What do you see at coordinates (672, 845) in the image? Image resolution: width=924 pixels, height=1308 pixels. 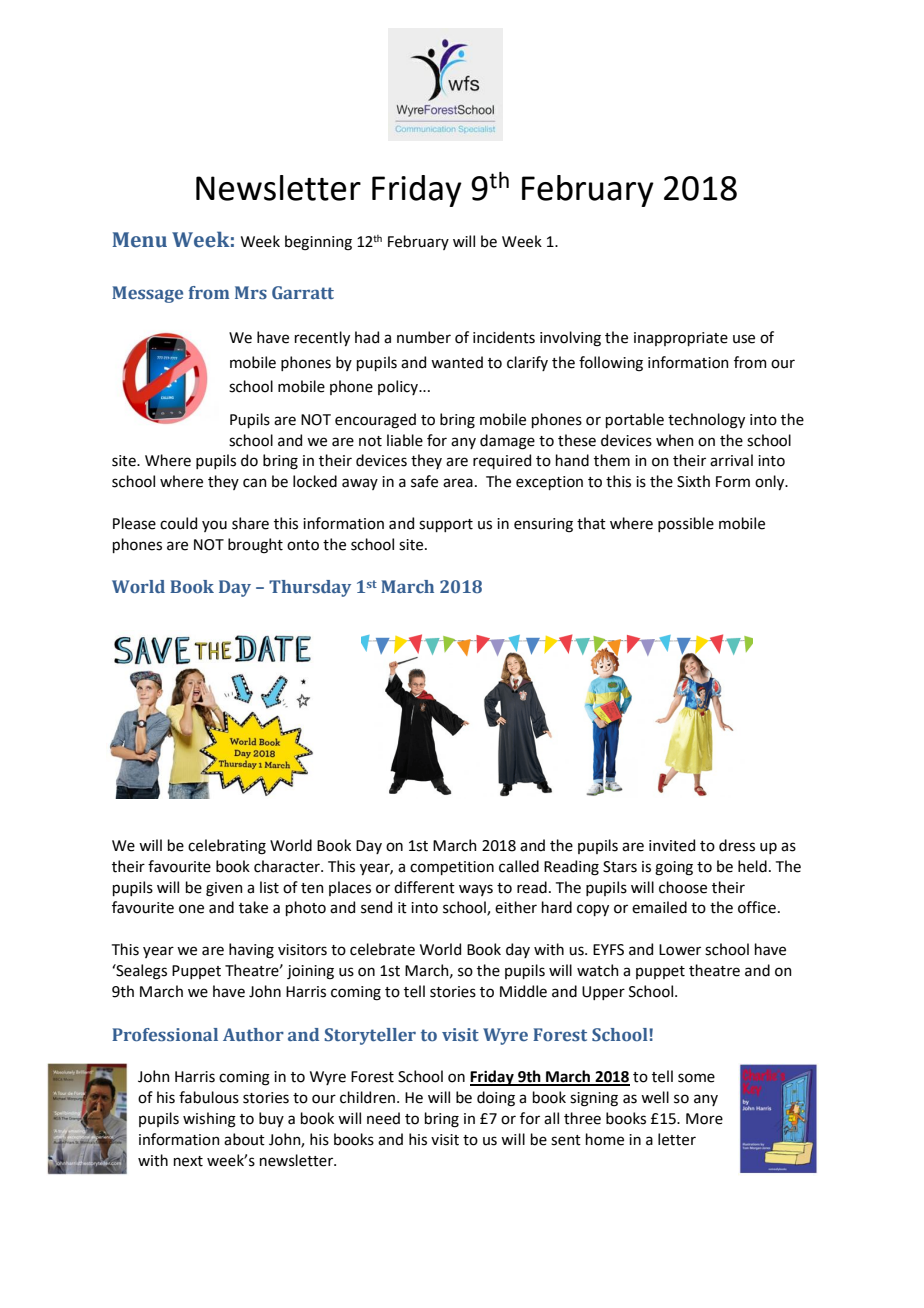 I see `invited` at bounding box center [672, 845].
